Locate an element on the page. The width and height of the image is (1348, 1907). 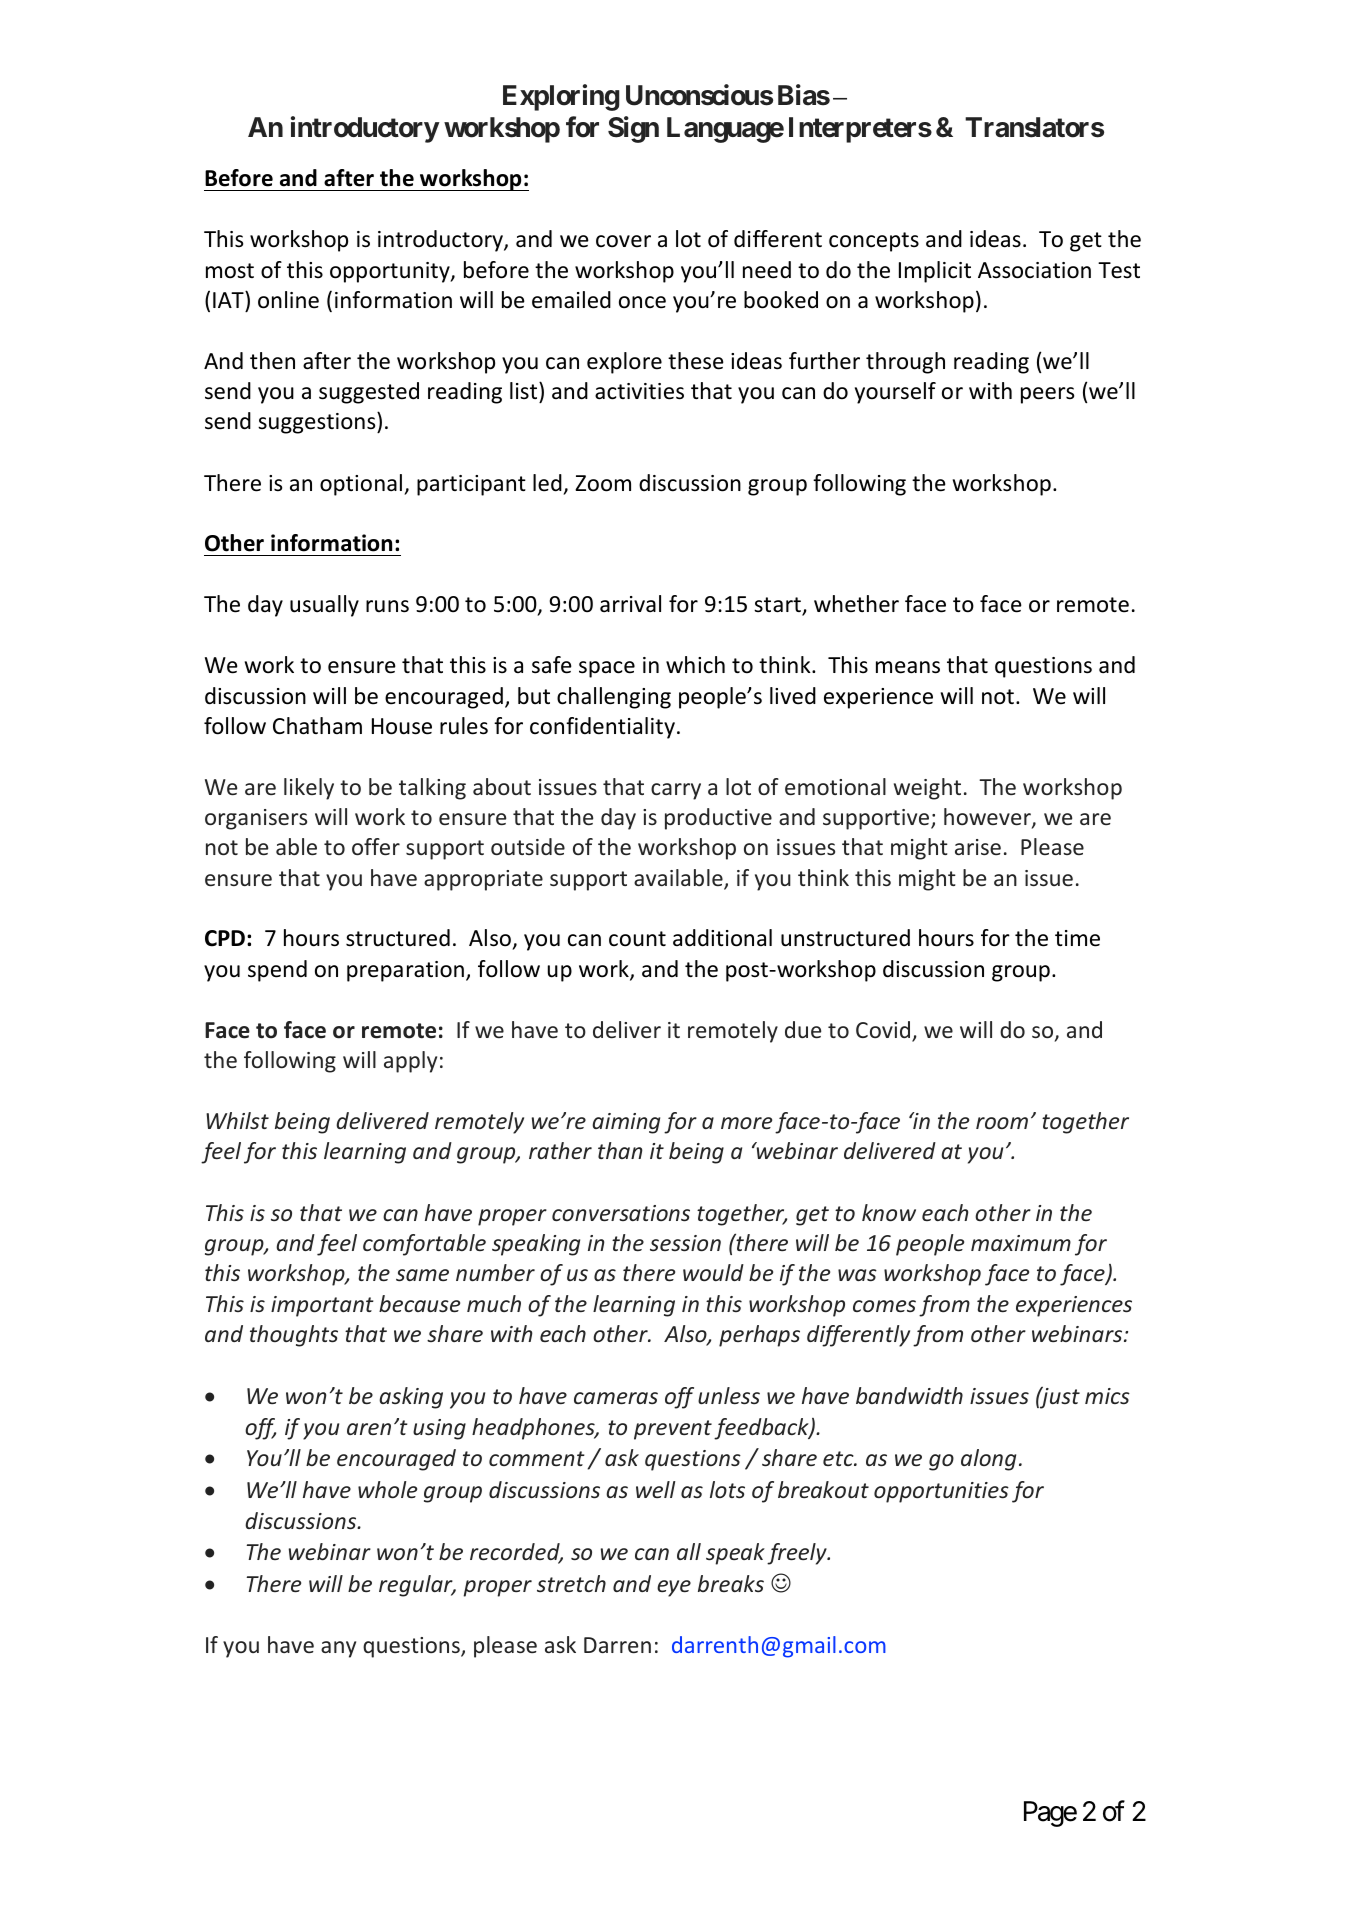
arise is located at coordinates (978, 847).
